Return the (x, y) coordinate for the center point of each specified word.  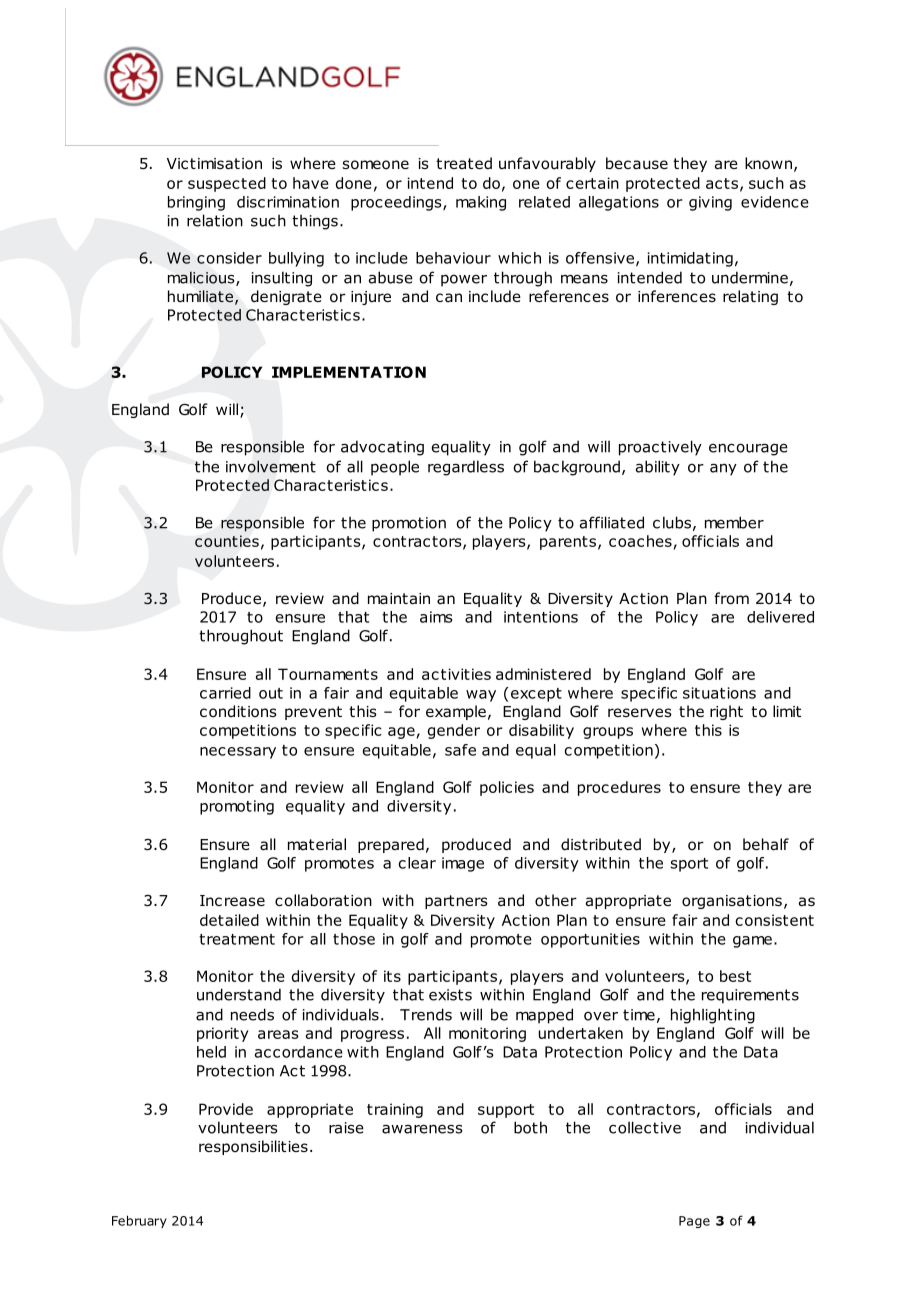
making (481, 203)
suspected (227, 184)
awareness (422, 1129)
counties (227, 541)
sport (689, 865)
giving (710, 203)
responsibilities (253, 1147)
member (734, 522)
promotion (409, 524)
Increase (232, 901)
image (463, 864)
